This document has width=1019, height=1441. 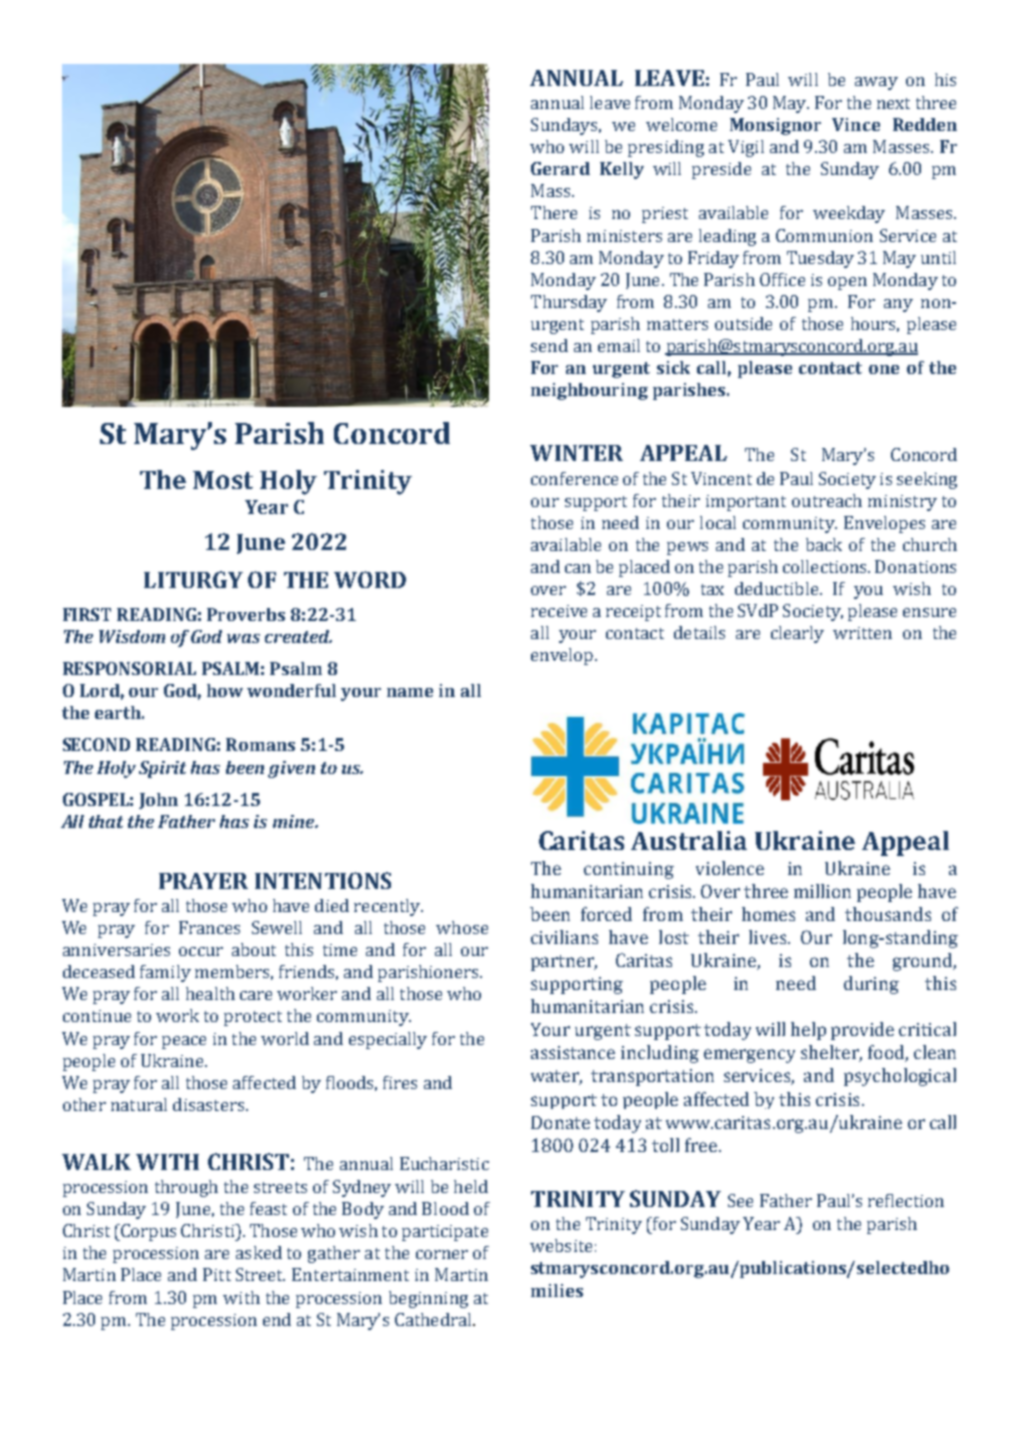 What do you see at coordinates (223, 480) in the document?
I see `Most` at bounding box center [223, 480].
